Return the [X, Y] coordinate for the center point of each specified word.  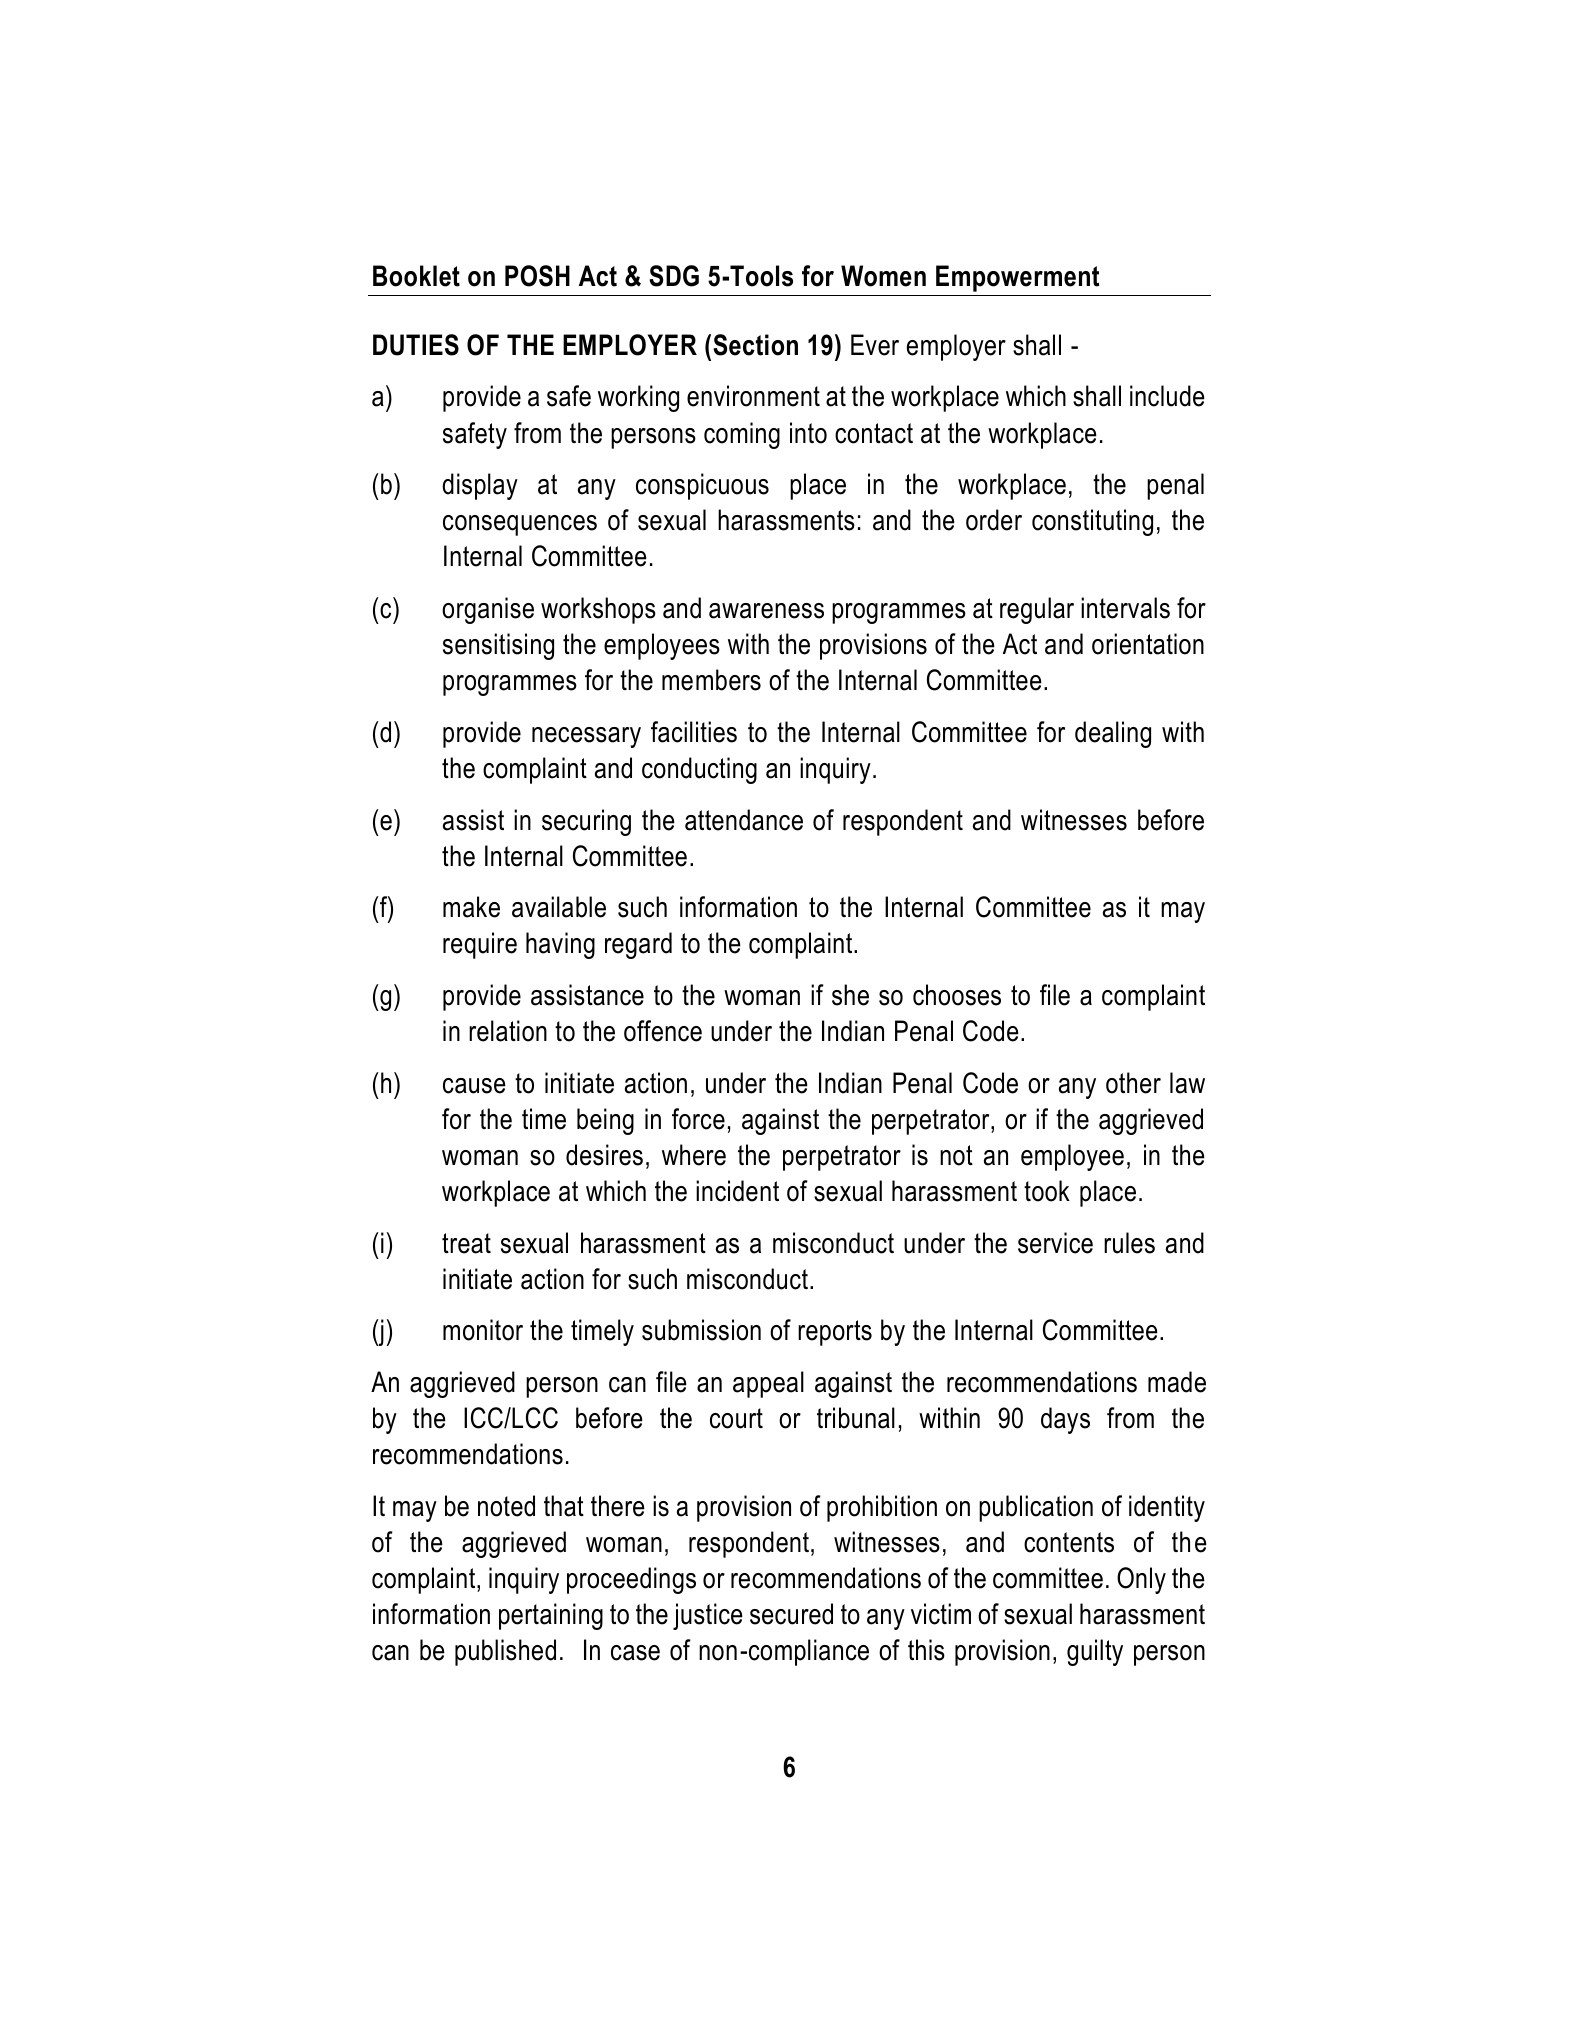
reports [835, 1333]
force [698, 1119]
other [1133, 1083]
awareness [766, 611]
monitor [483, 1330]
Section [755, 345]
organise [488, 610]
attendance [744, 820]
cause [474, 1086]
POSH [537, 276]
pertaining [551, 1616]
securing [586, 822]
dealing [1113, 734]
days [1065, 1420]
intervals [1125, 608]
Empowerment [1017, 278]
